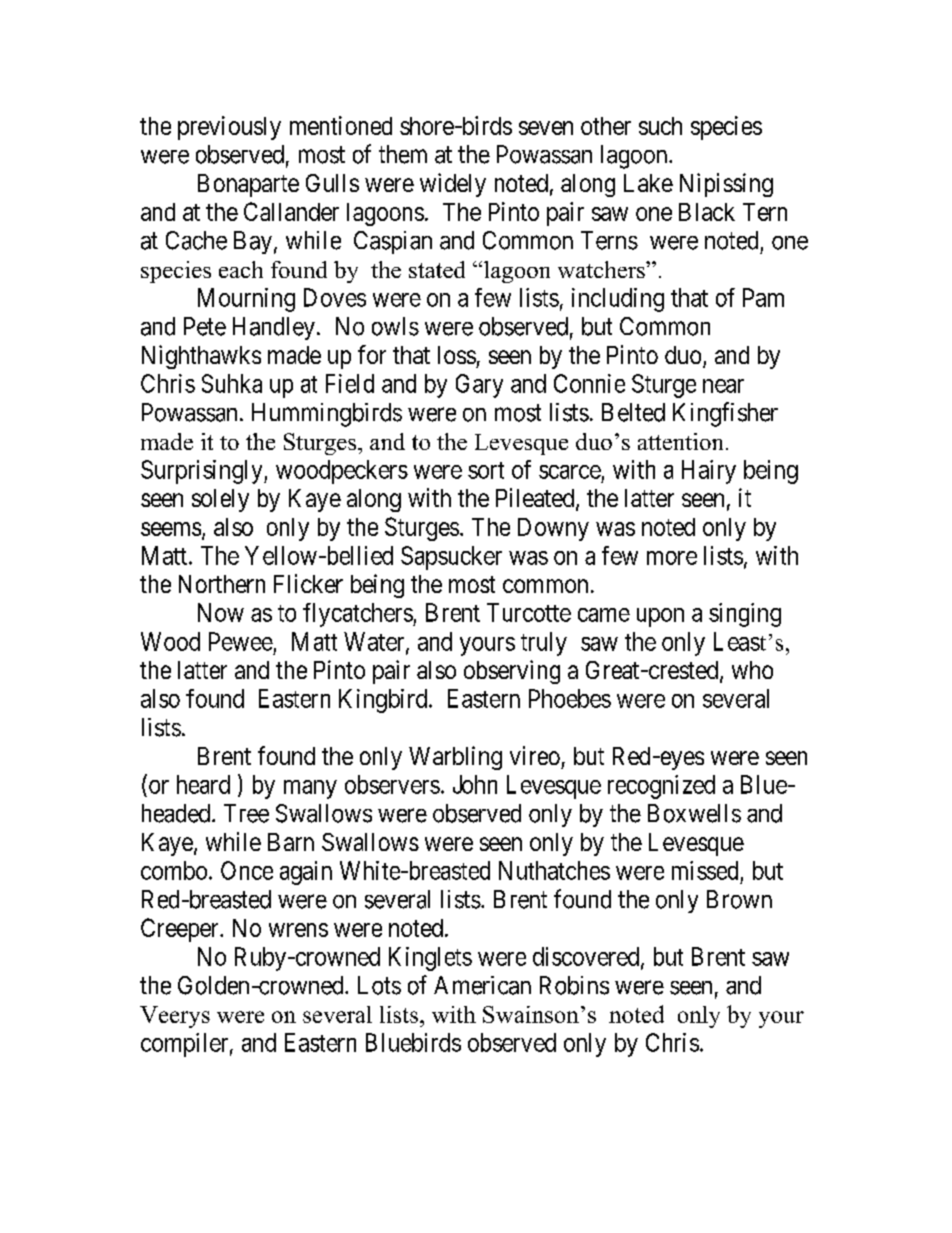 The image size is (952, 1233). I want to click on loss, so click(457, 355).
